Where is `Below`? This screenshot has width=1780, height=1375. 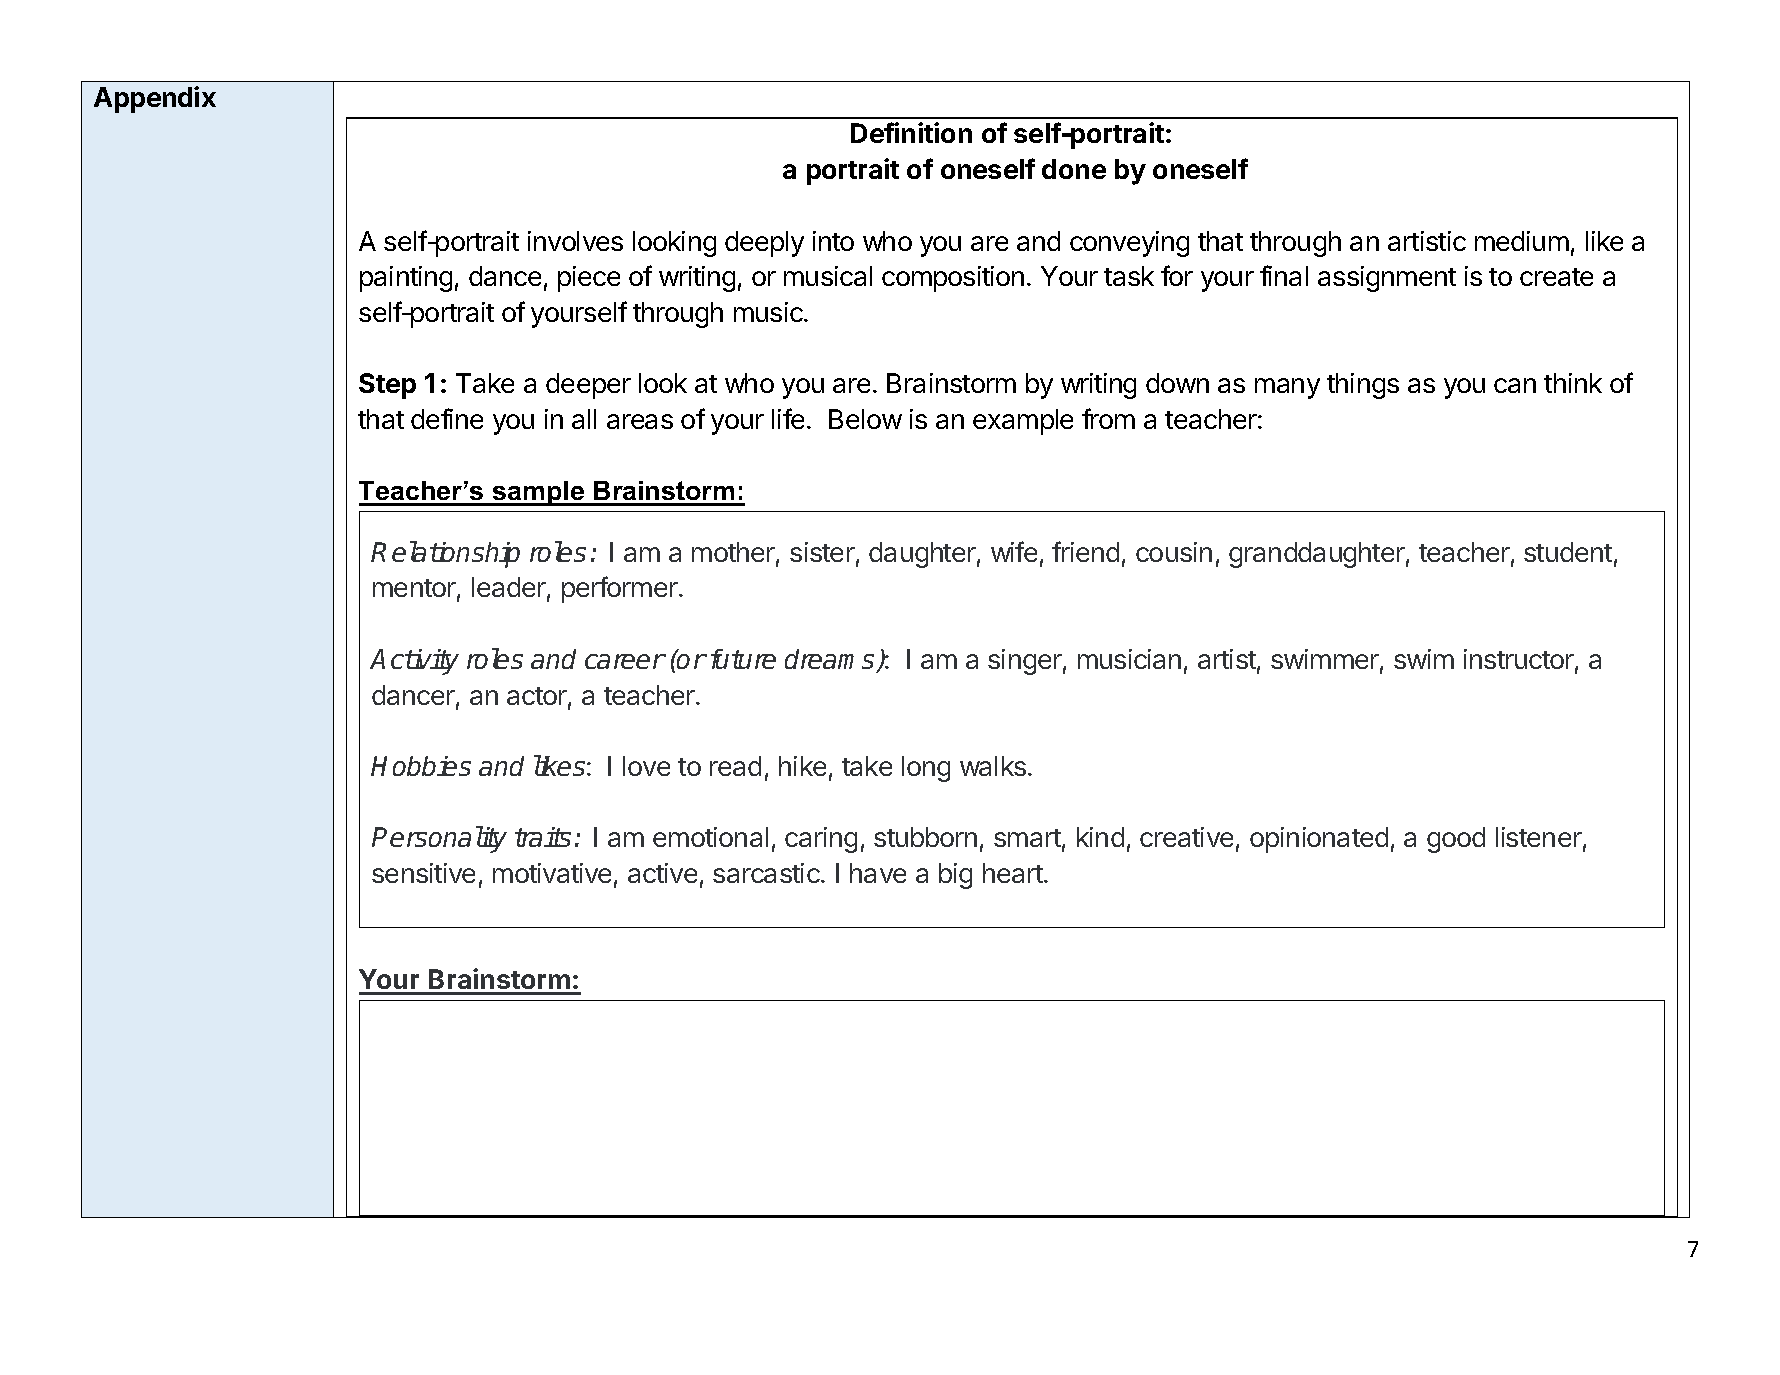 Below is located at coordinates (865, 419).
